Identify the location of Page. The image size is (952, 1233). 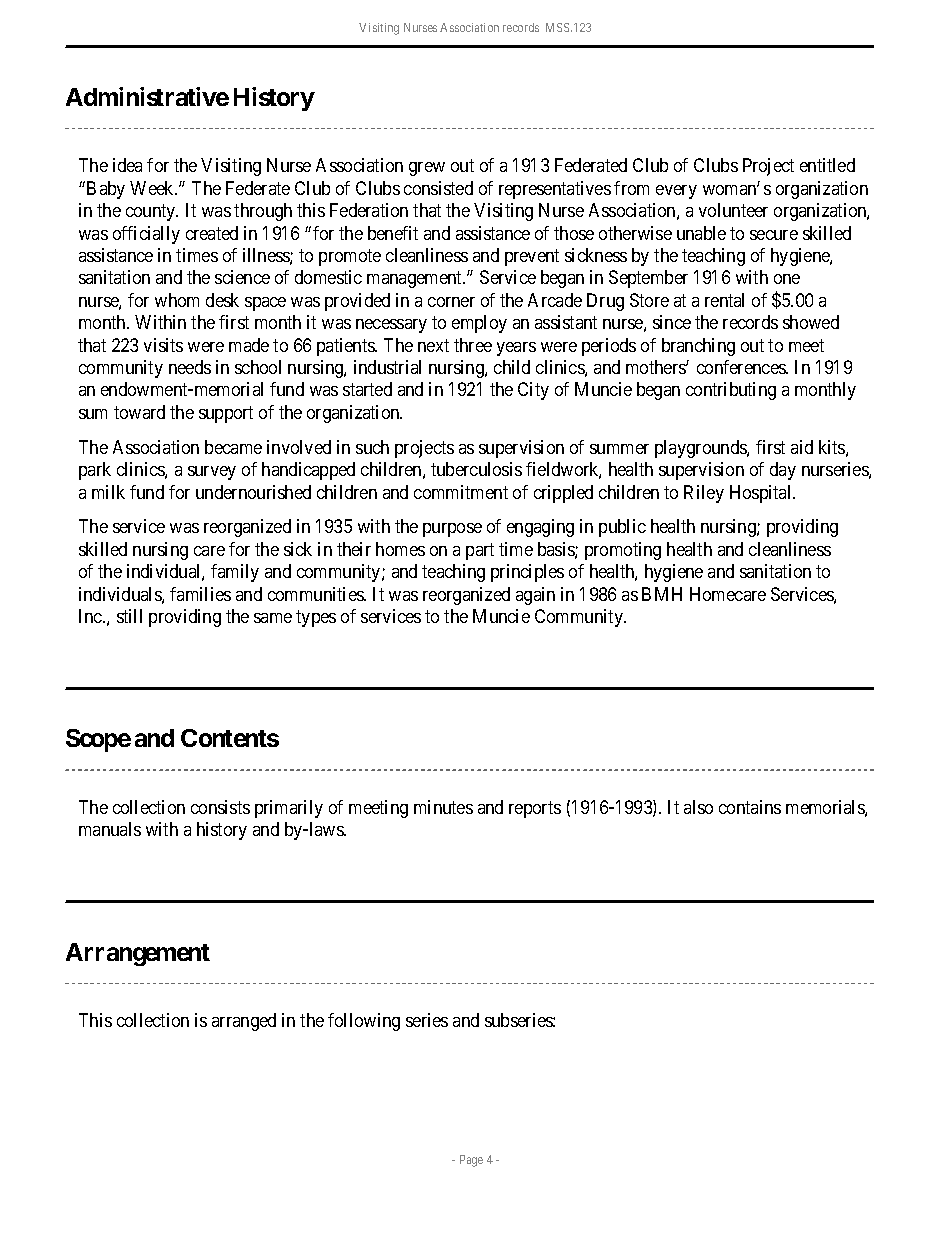
(471, 1161).
